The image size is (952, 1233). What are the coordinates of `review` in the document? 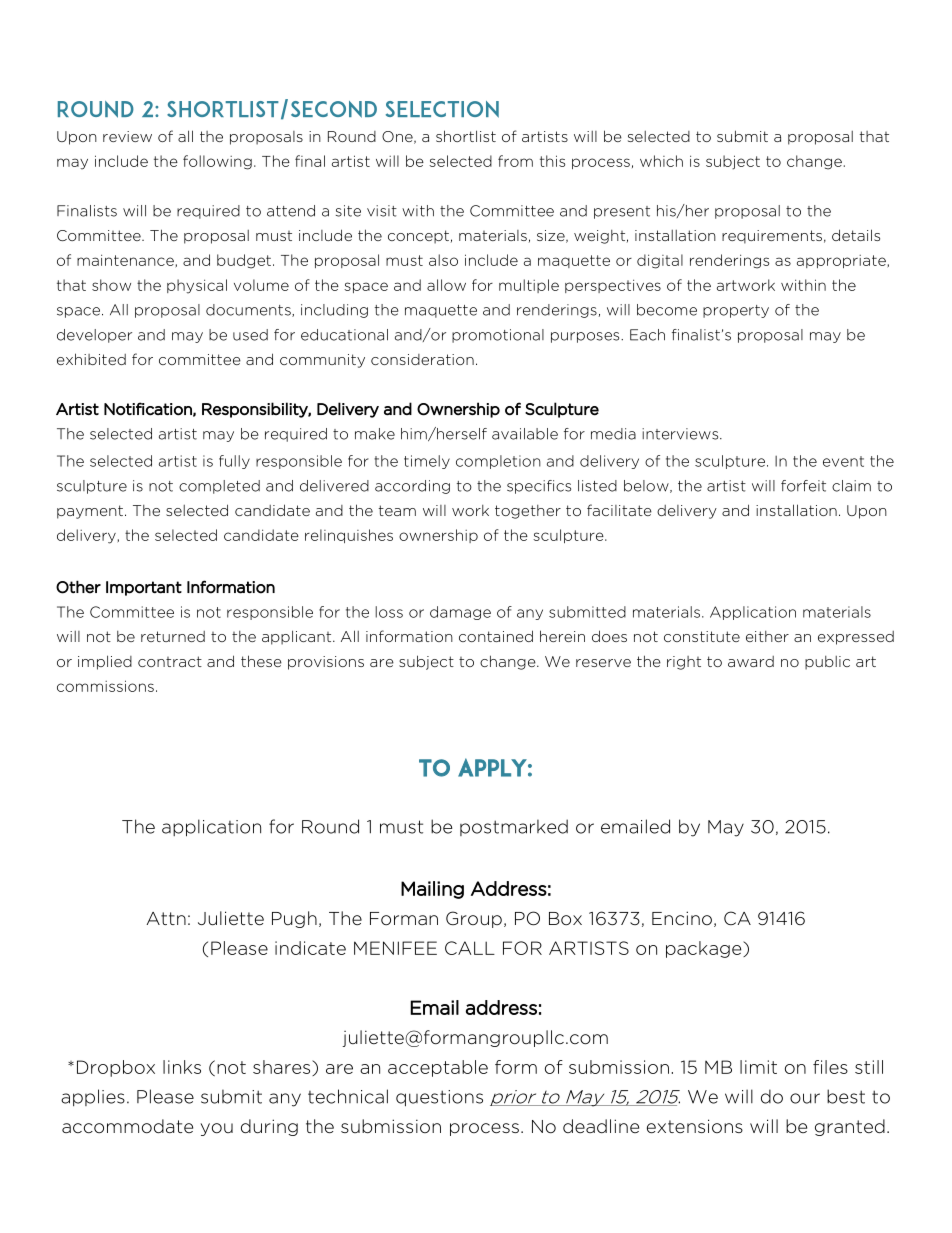 It's located at (127, 136).
